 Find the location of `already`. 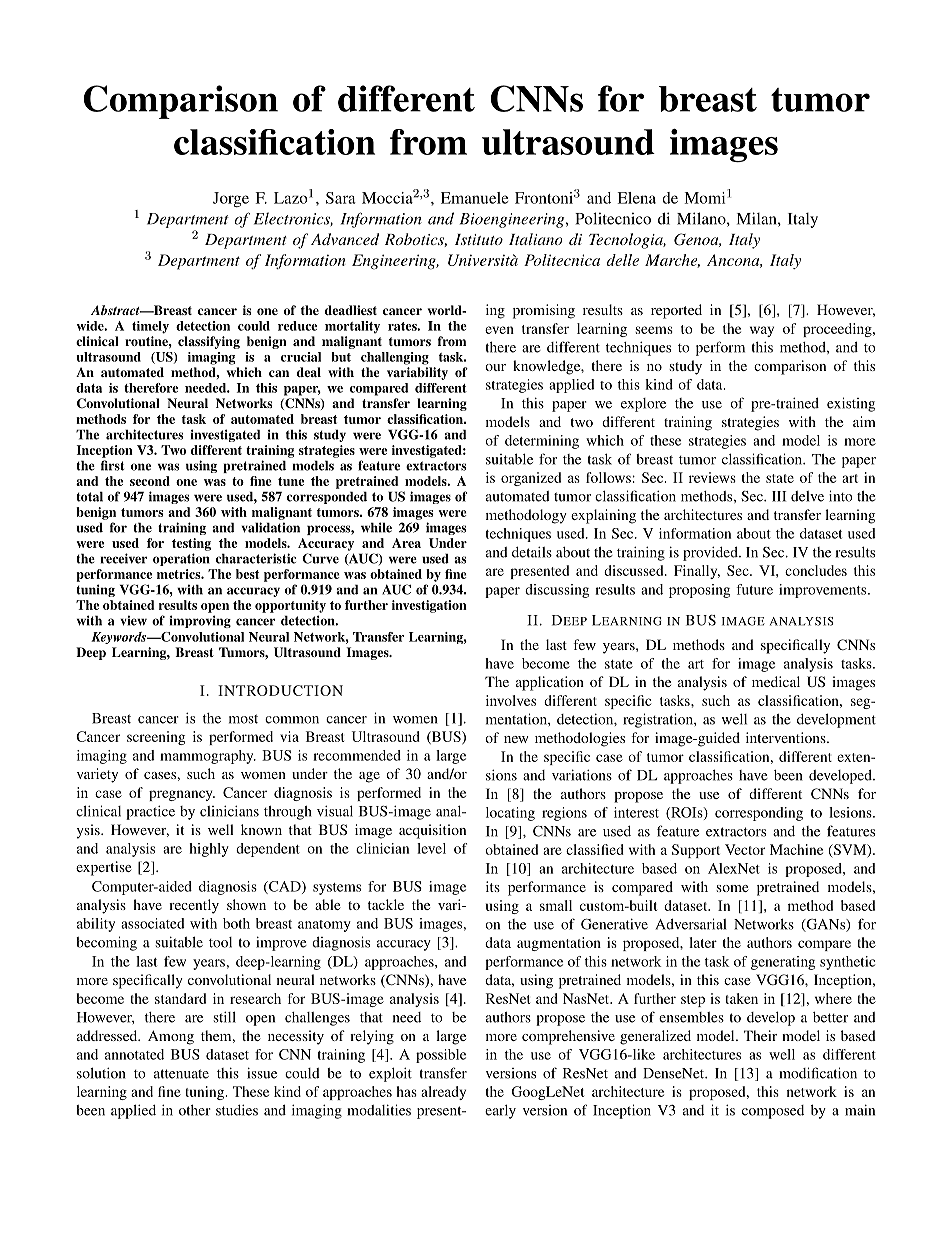

already is located at coordinates (443, 1093).
